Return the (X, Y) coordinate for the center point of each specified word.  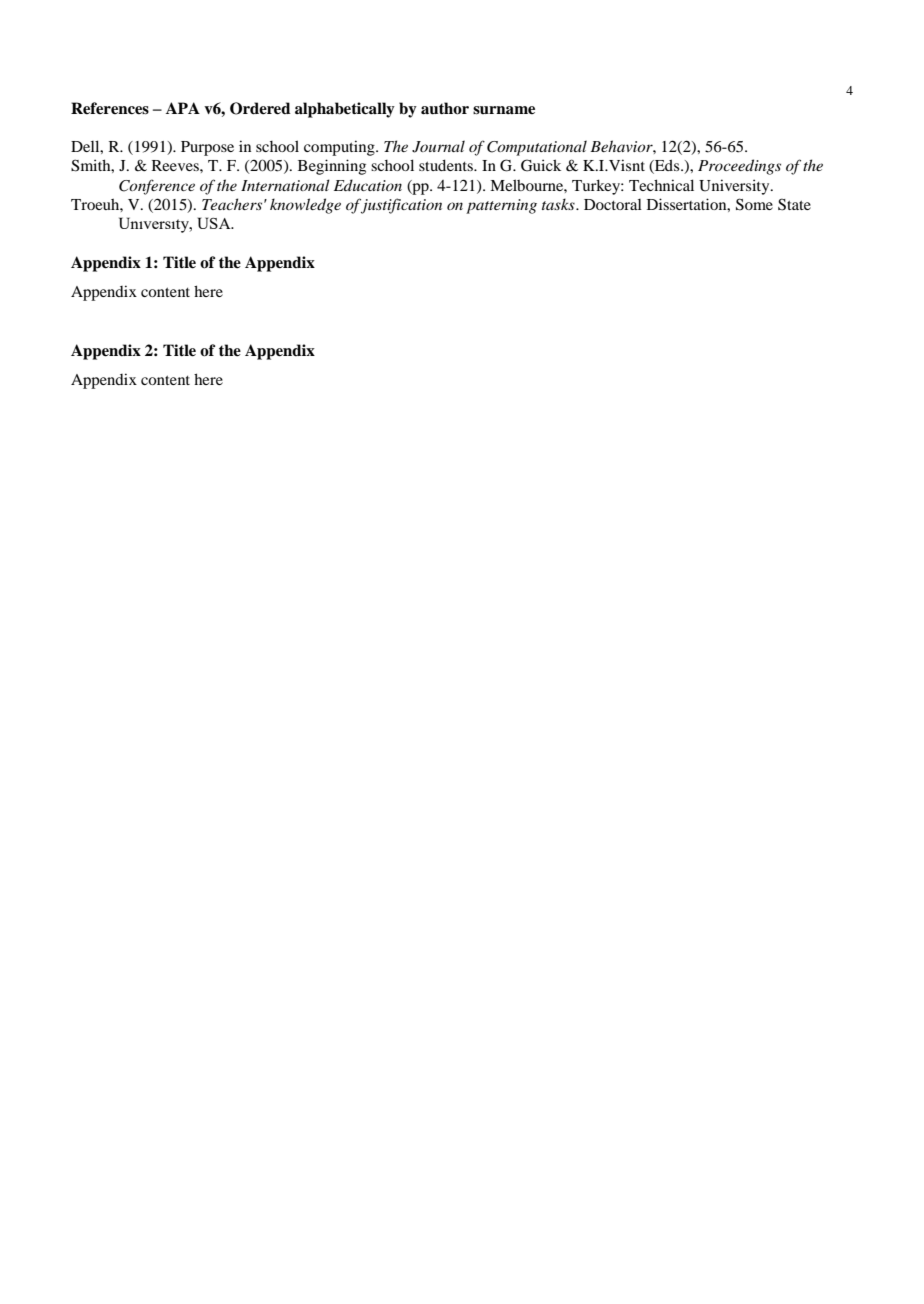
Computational (537, 148)
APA (183, 108)
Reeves (176, 165)
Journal (438, 146)
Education (368, 185)
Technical (661, 185)
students (447, 165)
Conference (157, 187)
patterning (501, 206)
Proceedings (739, 167)
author (445, 108)
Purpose (207, 148)
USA (215, 223)
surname (504, 110)
